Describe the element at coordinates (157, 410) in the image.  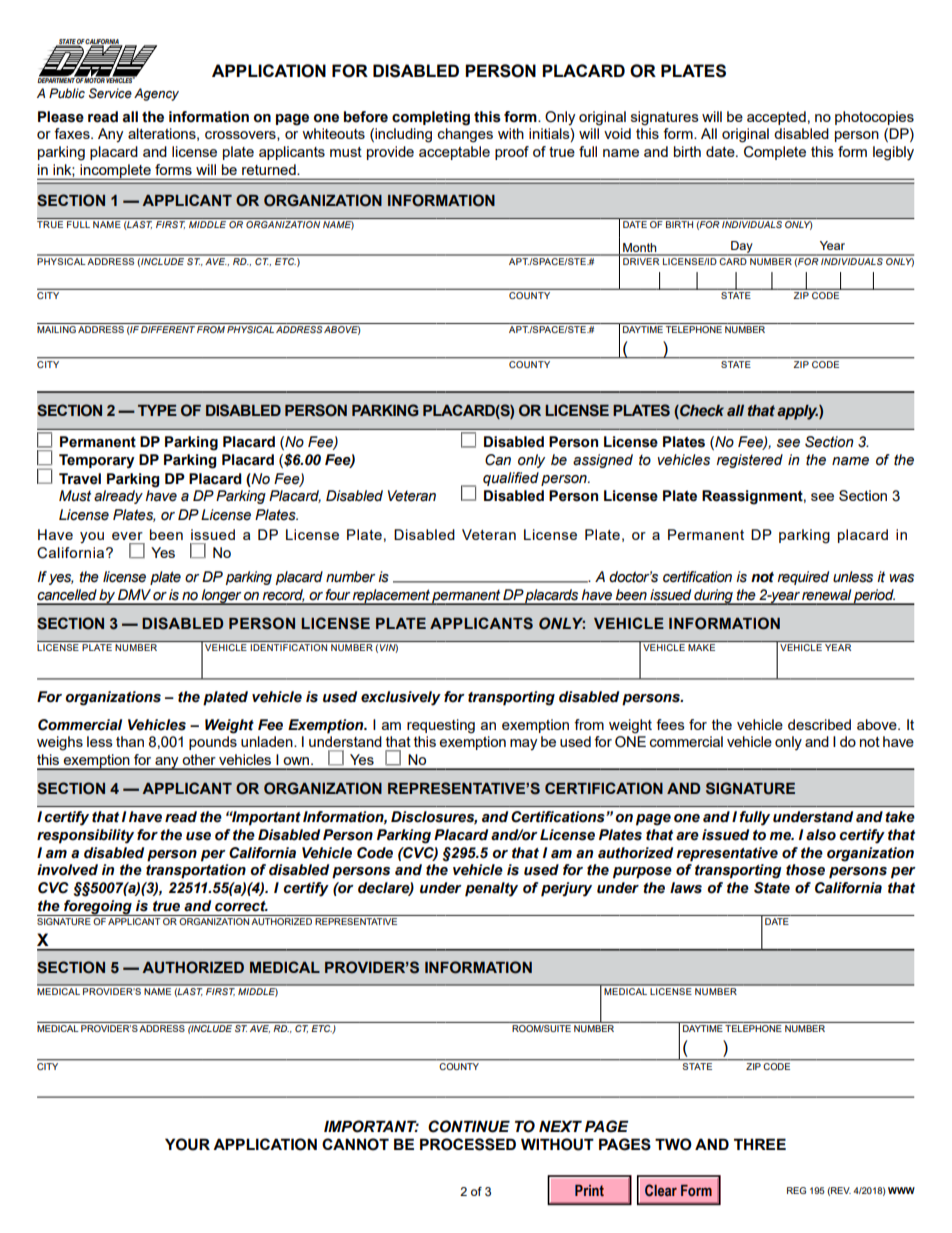
I see `TYPE` at that location.
